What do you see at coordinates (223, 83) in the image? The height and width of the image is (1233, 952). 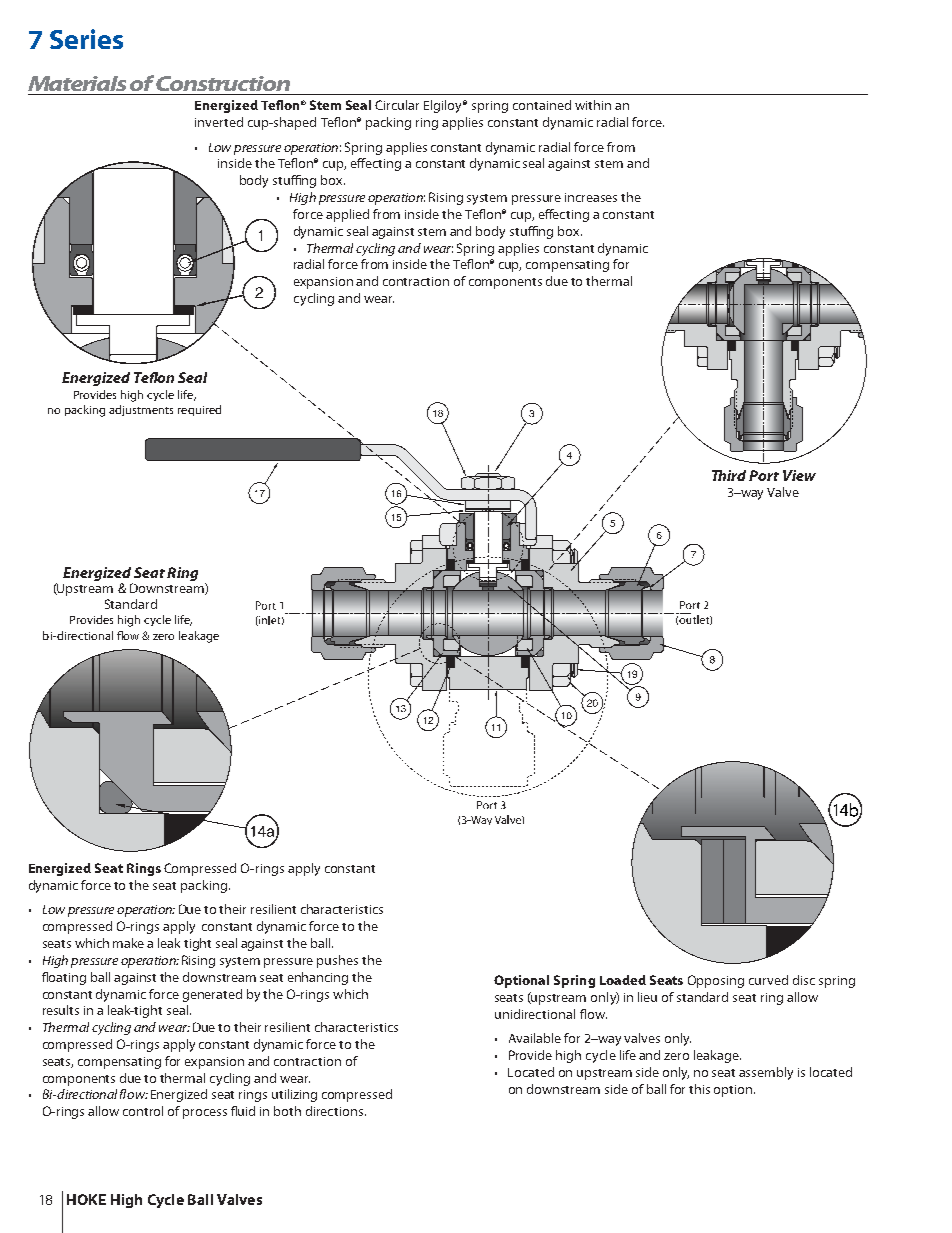 I see `Construction` at bounding box center [223, 83].
